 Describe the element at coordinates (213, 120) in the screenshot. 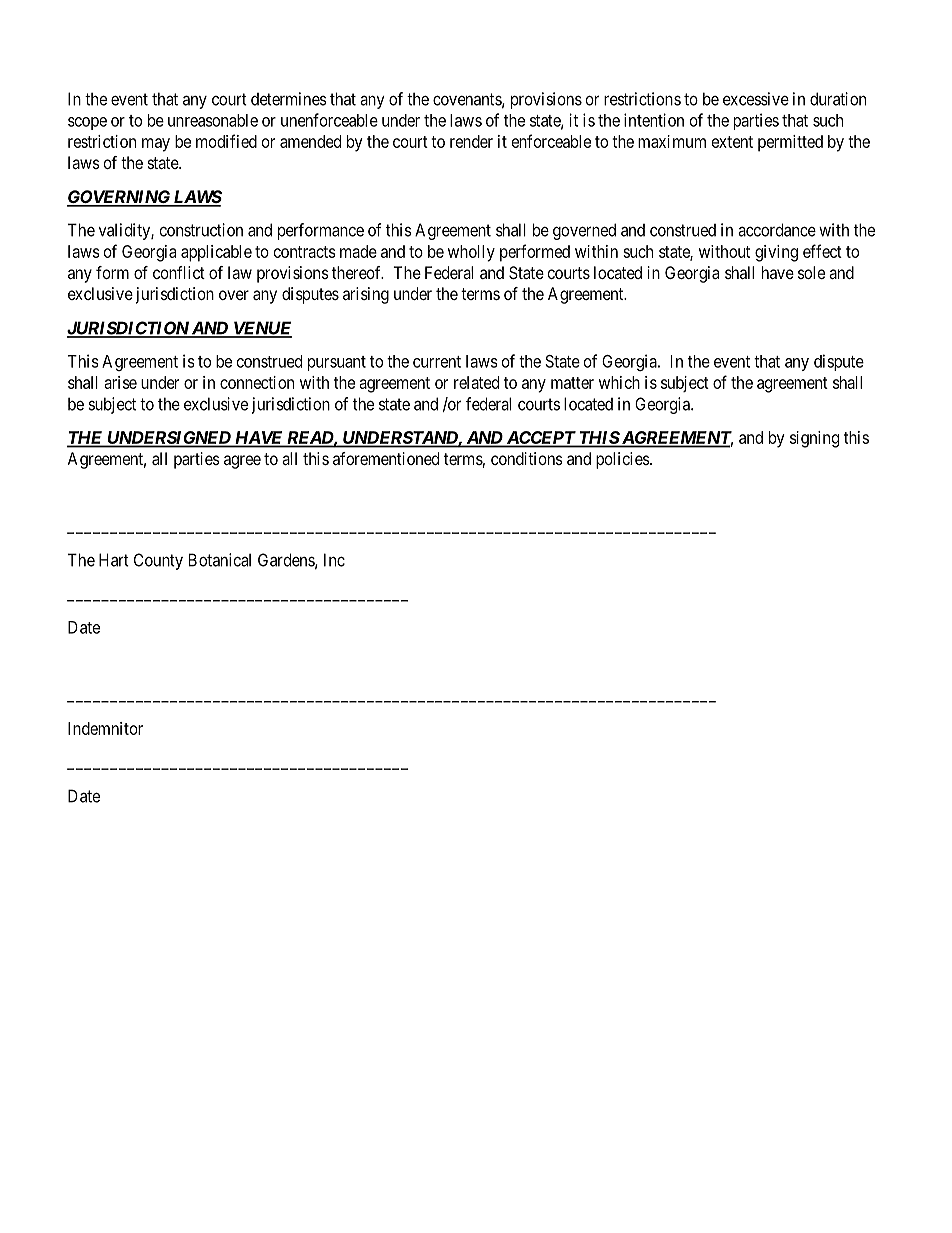

I see `unreasonable` at that location.
